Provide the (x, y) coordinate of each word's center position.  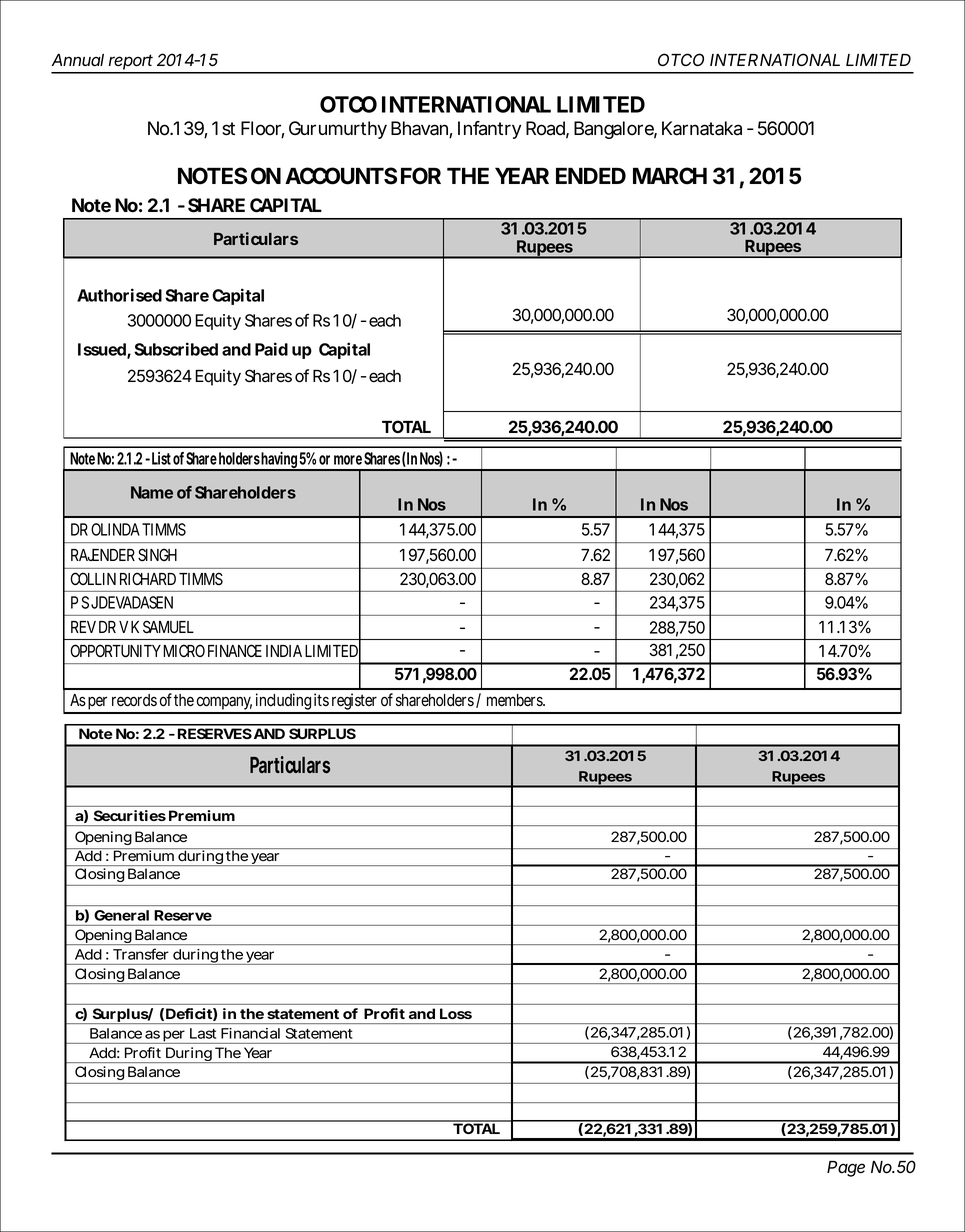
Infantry (489, 130)
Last (203, 1033)
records (134, 700)
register (355, 703)
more (348, 460)
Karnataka (702, 128)
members (516, 700)
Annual (78, 60)
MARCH (670, 176)
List (161, 458)
